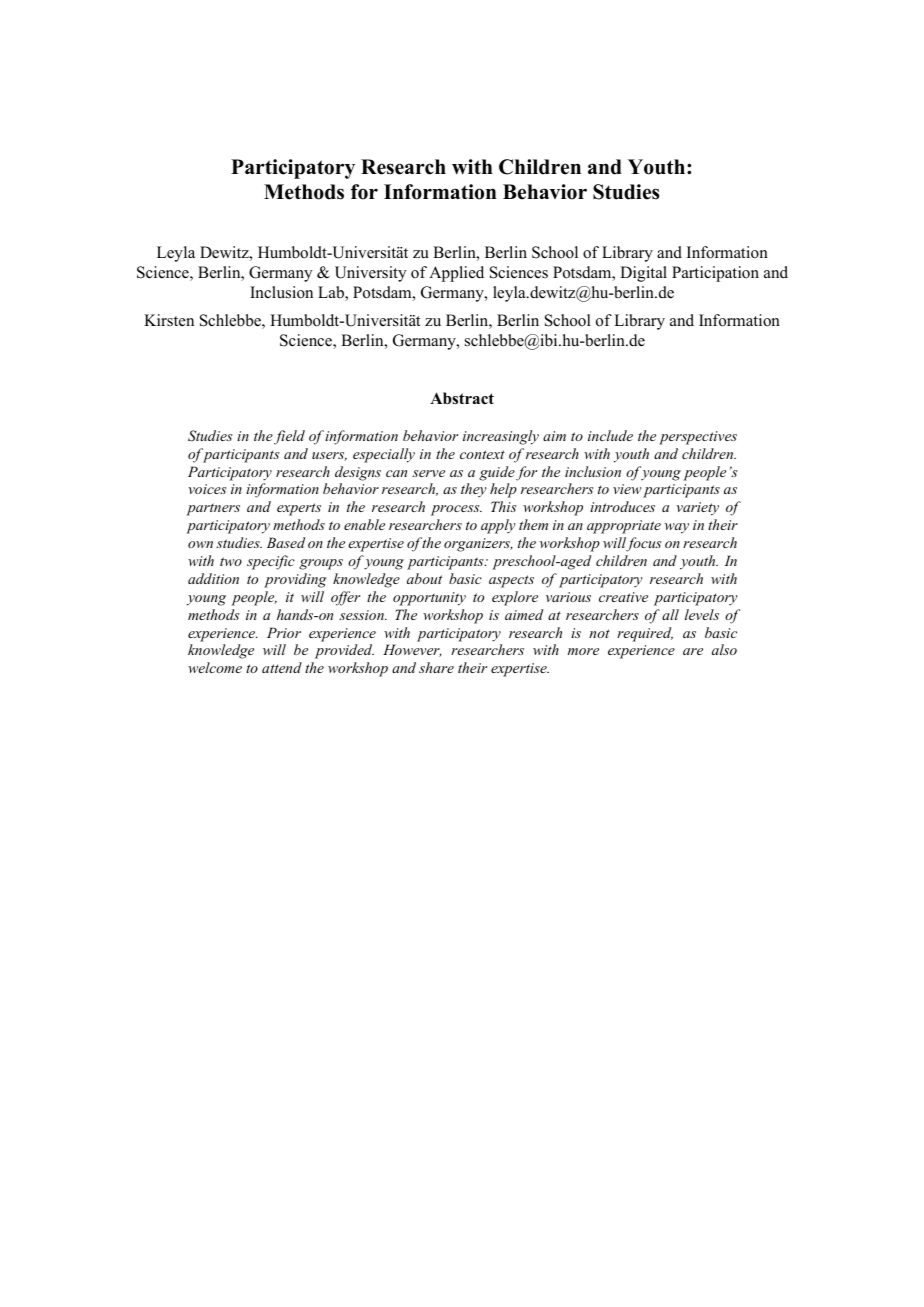 The image size is (924, 1307). What do you see at coordinates (207, 489) in the screenshot?
I see `voices` at bounding box center [207, 489].
